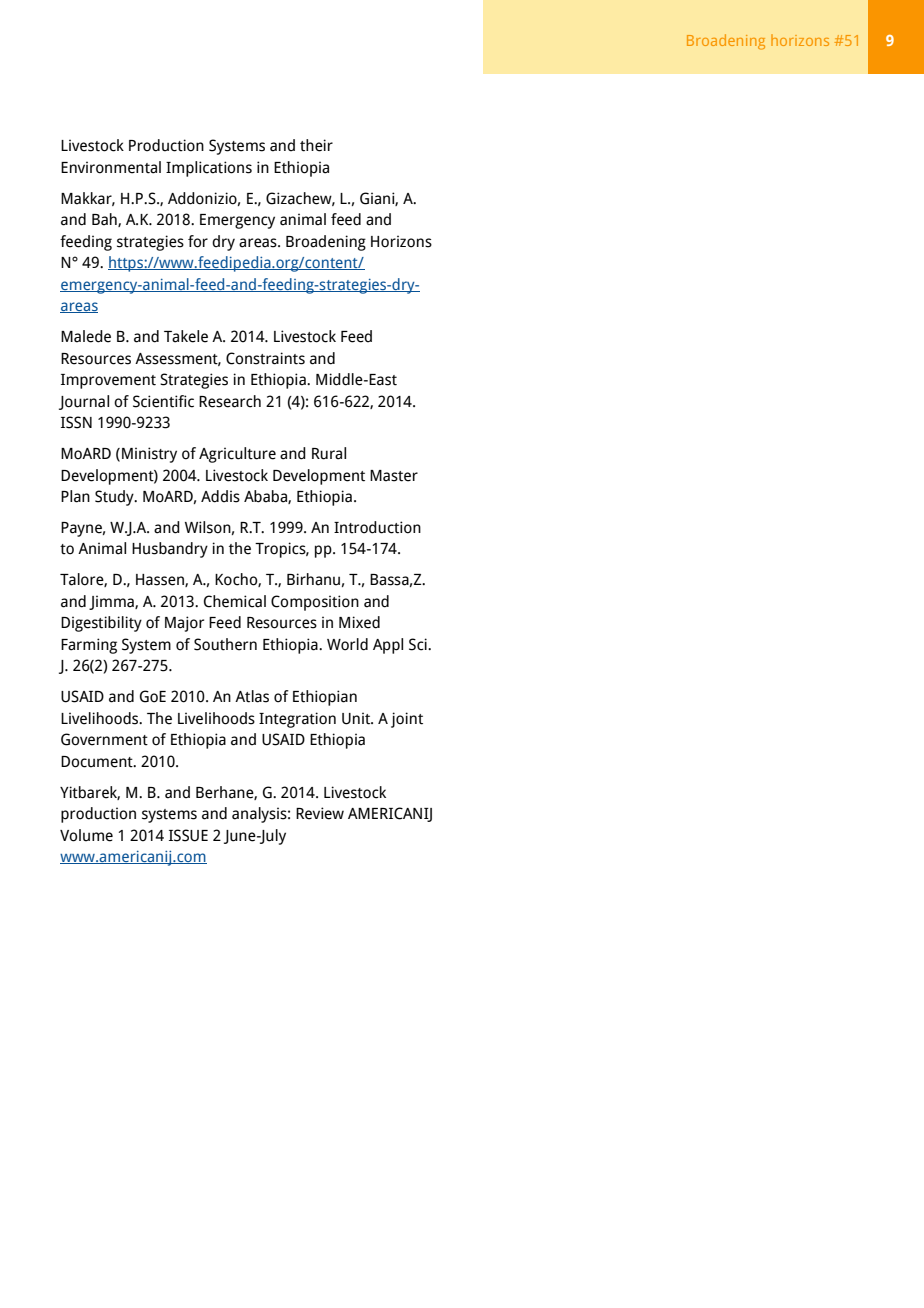 The width and height of the screenshot is (924, 1308). What do you see at coordinates (111, 167) in the screenshot?
I see `Environmental` at bounding box center [111, 167].
